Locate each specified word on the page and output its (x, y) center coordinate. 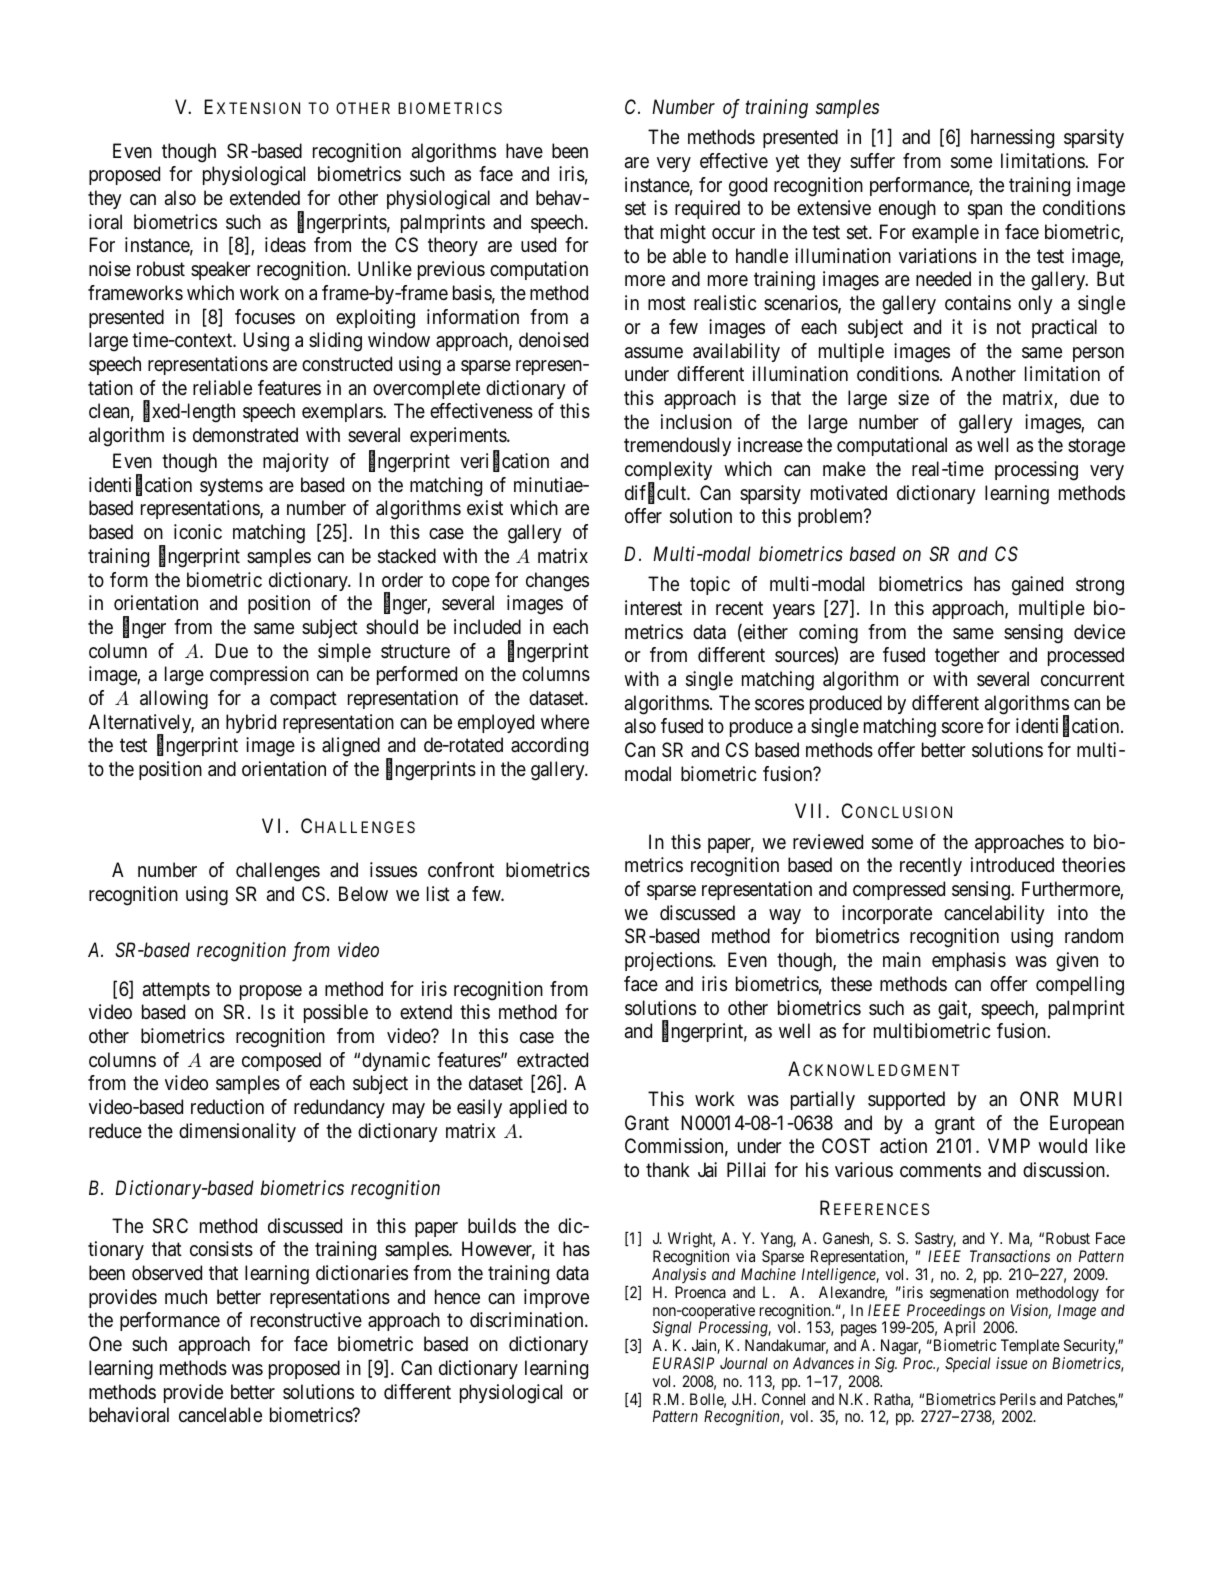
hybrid (251, 723)
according (549, 747)
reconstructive (306, 1320)
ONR (1039, 1098)
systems (231, 487)
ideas (285, 245)
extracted (552, 1060)
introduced (1012, 864)
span (985, 211)
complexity (668, 472)
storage (1096, 448)
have (524, 151)
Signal (672, 1330)
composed (281, 1061)
